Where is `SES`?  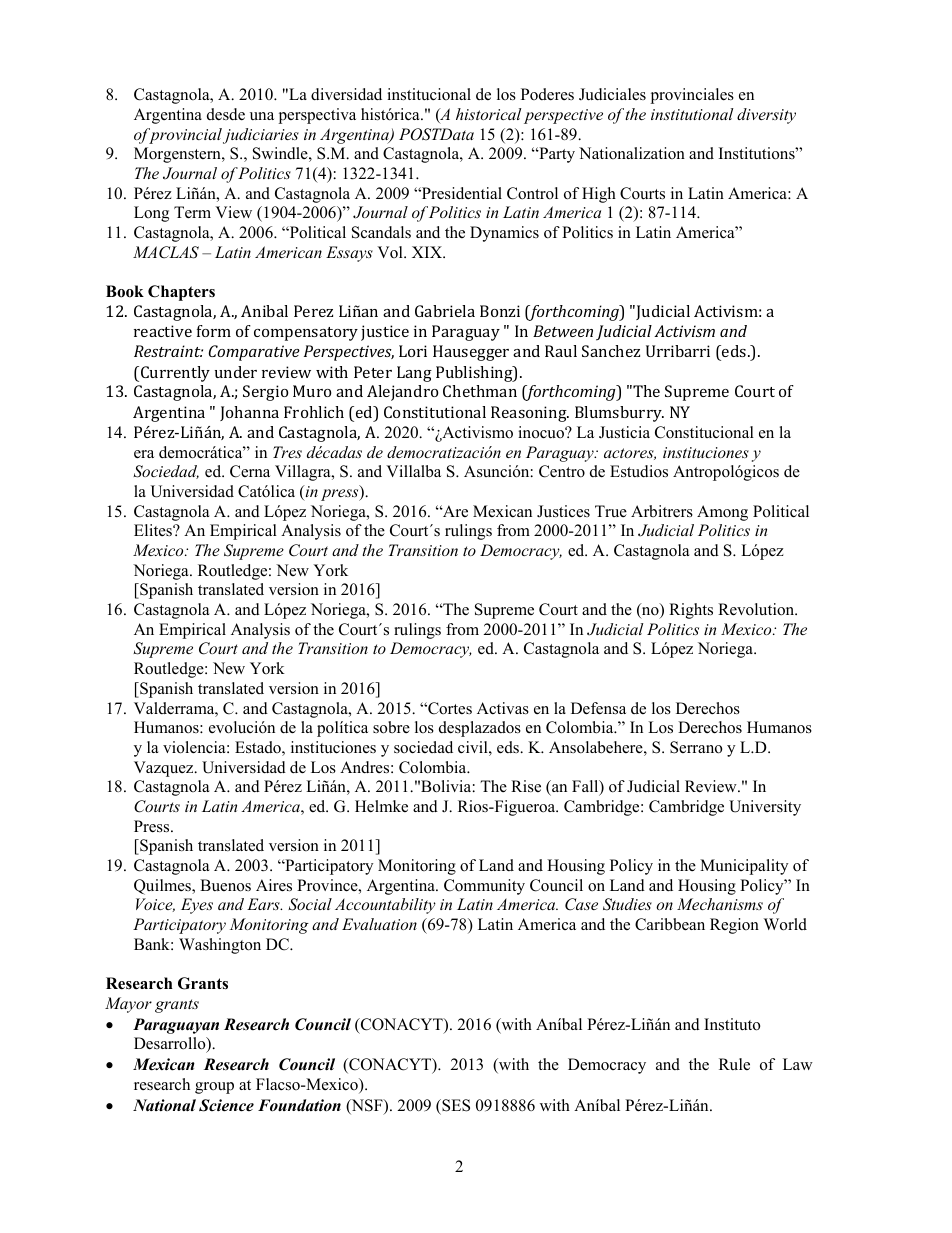
SES is located at coordinates (455, 1105).
